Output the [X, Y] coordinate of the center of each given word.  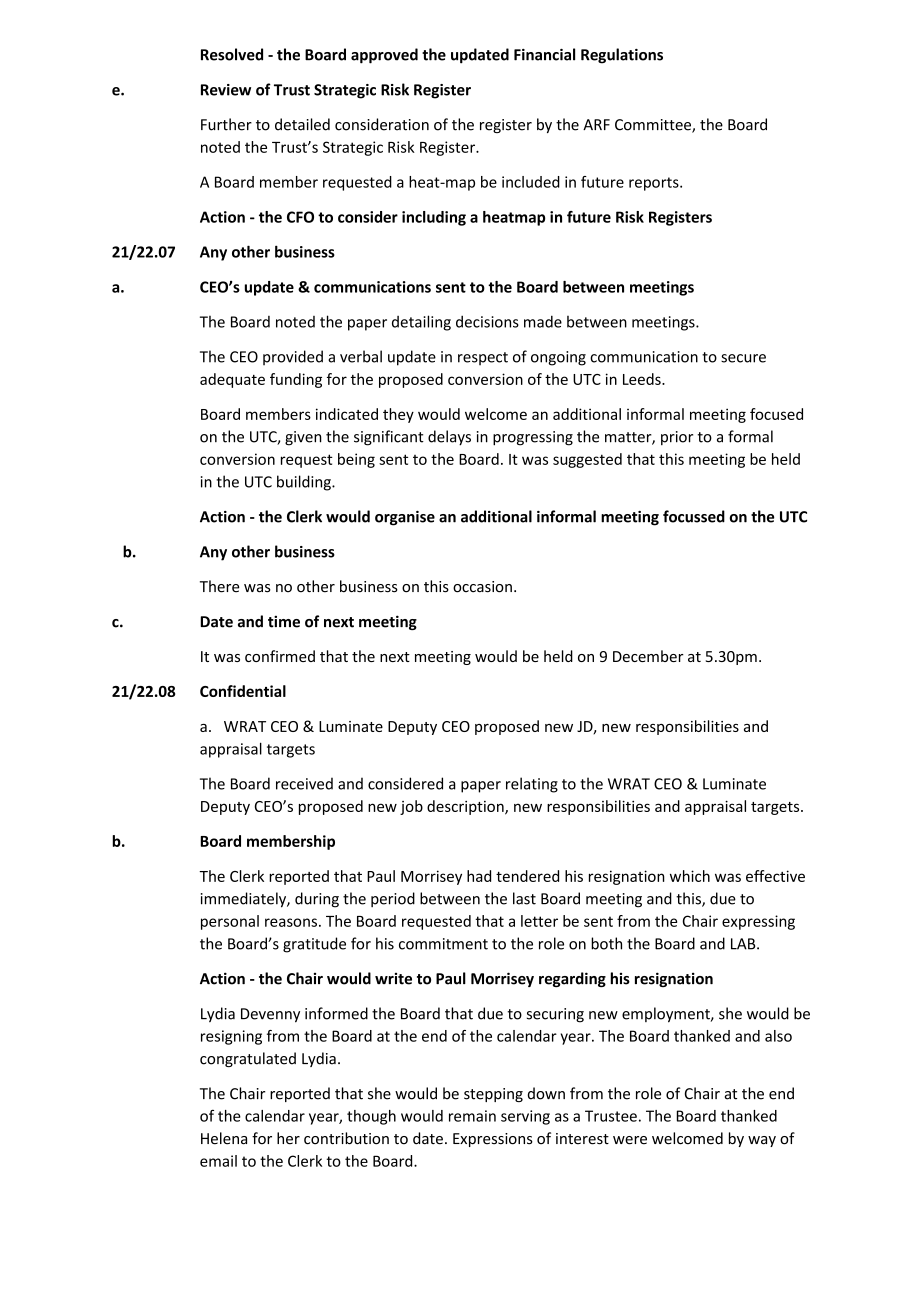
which [690, 876]
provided [293, 357]
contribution [346, 1138]
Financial [544, 54]
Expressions [493, 1140]
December [648, 656]
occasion [482, 587]
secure [743, 358]
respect [483, 358]
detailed [302, 124]
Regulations [622, 56]
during [317, 900]
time [284, 621]
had [479, 876]
